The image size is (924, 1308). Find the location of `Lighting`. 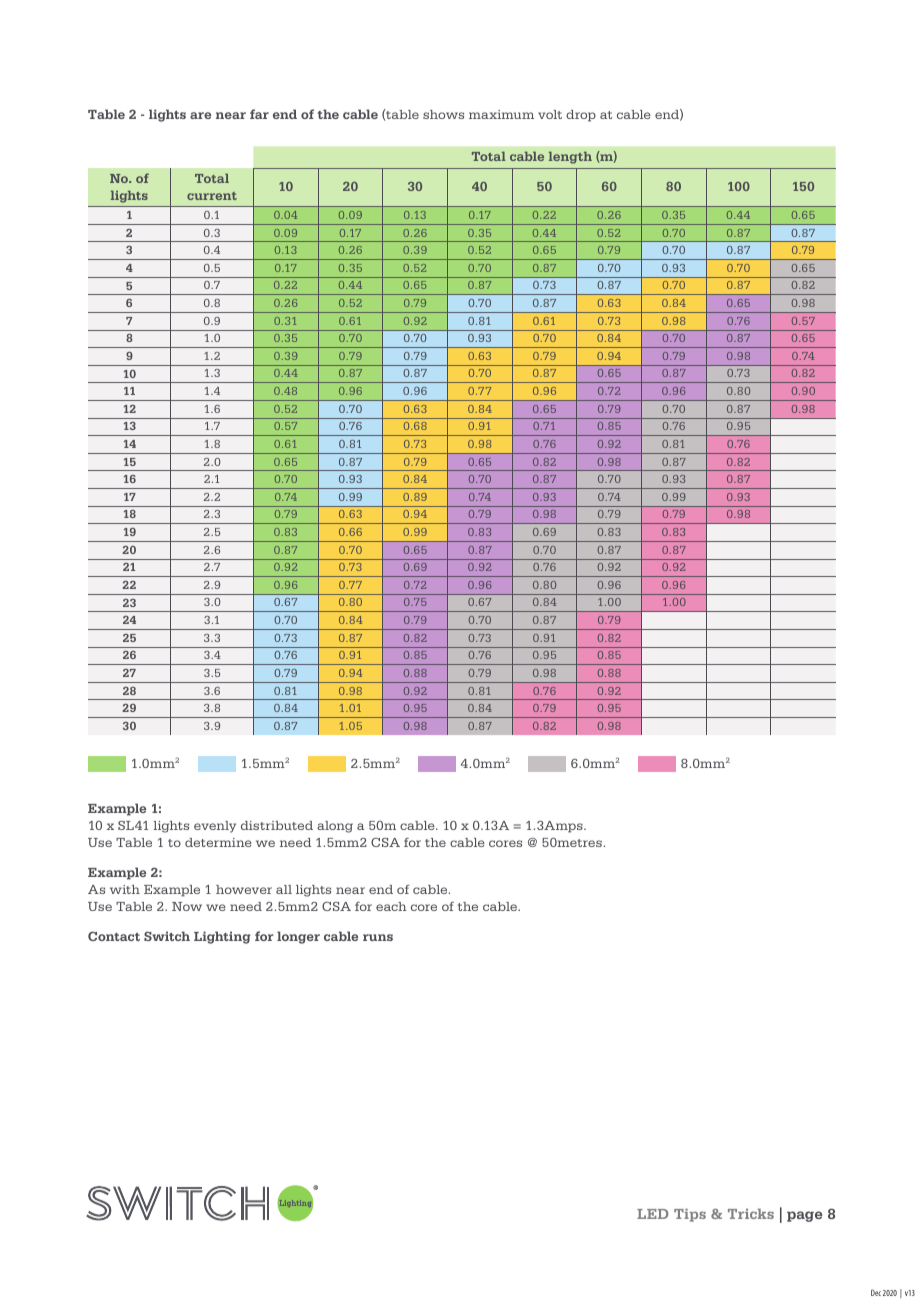

Lighting is located at coordinates (222, 937).
